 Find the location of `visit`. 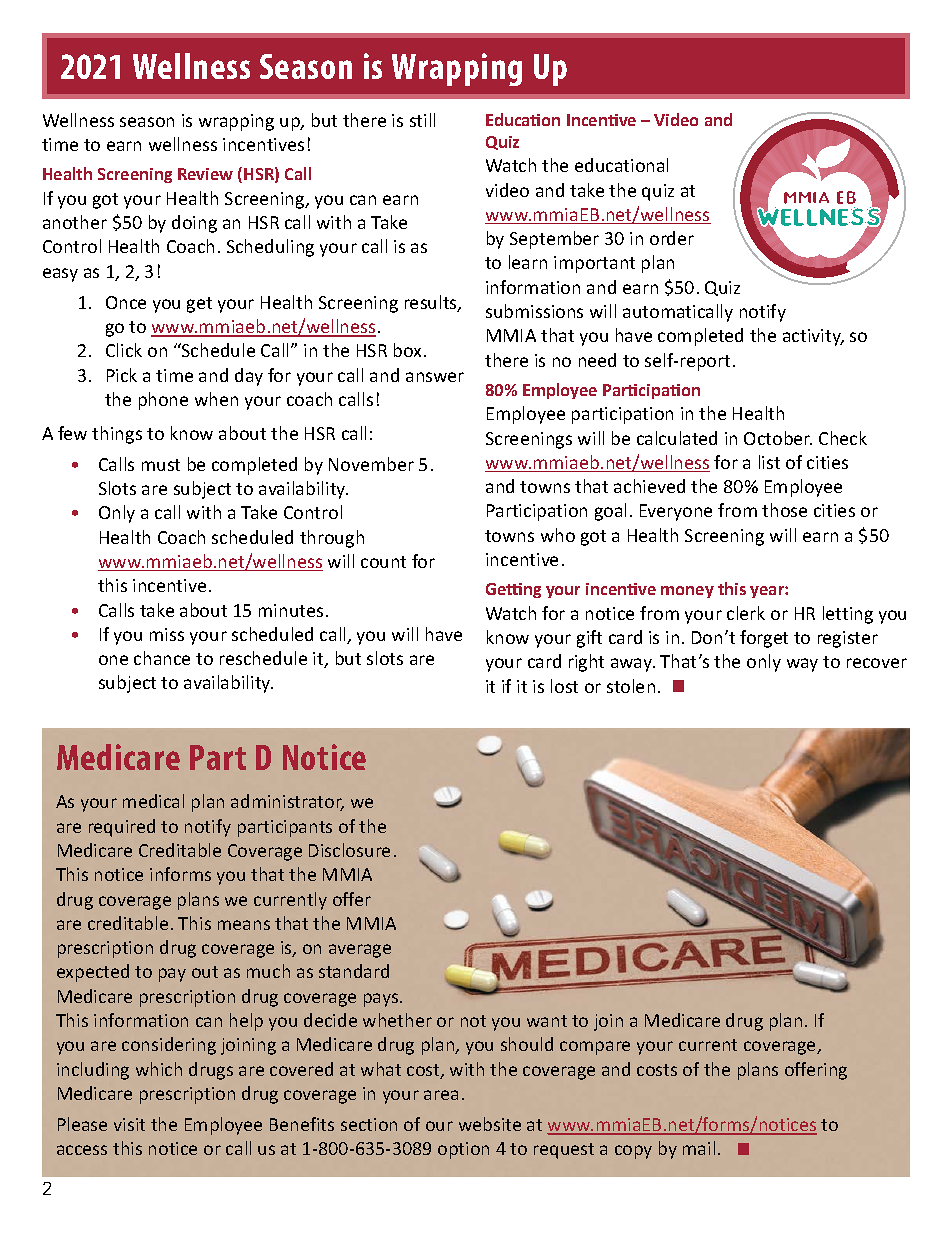

visit is located at coordinates (129, 1124).
